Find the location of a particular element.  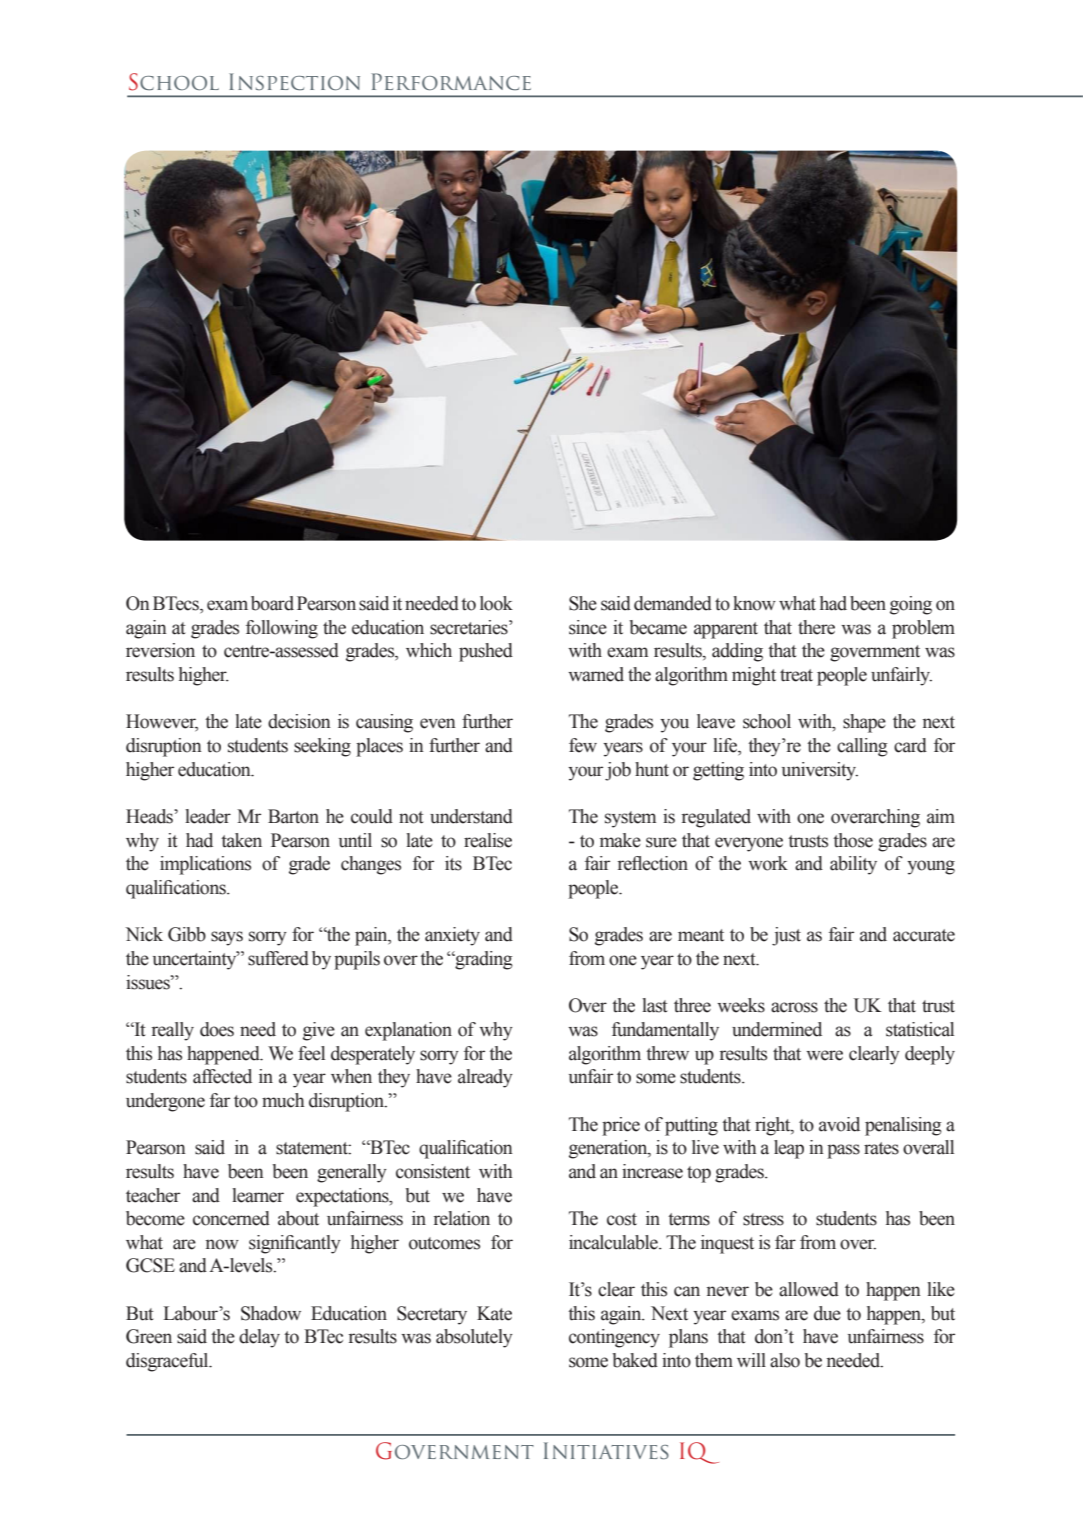

Performance is located at coordinates (451, 81).
